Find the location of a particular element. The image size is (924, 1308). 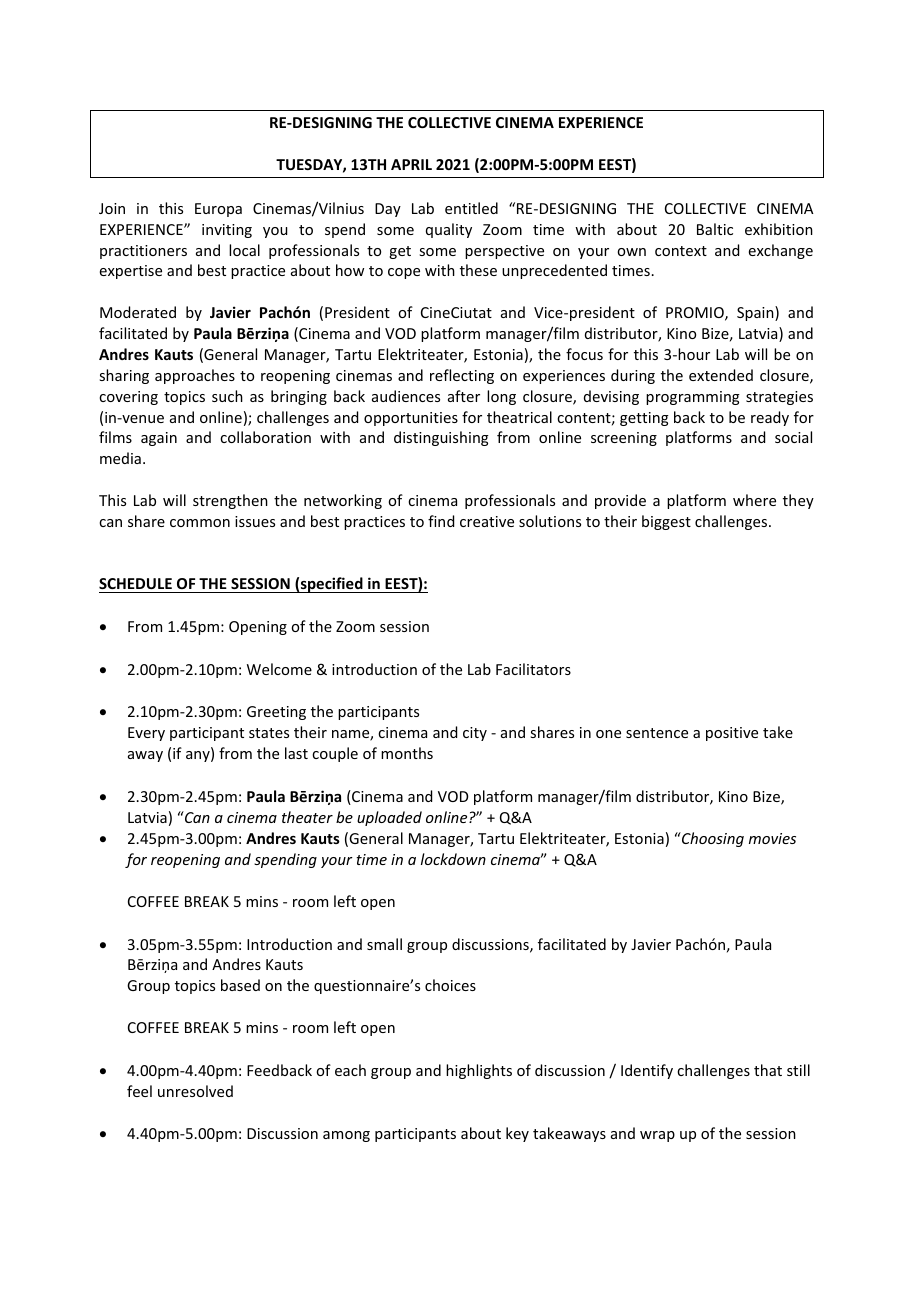

highlights is located at coordinates (479, 1071).
